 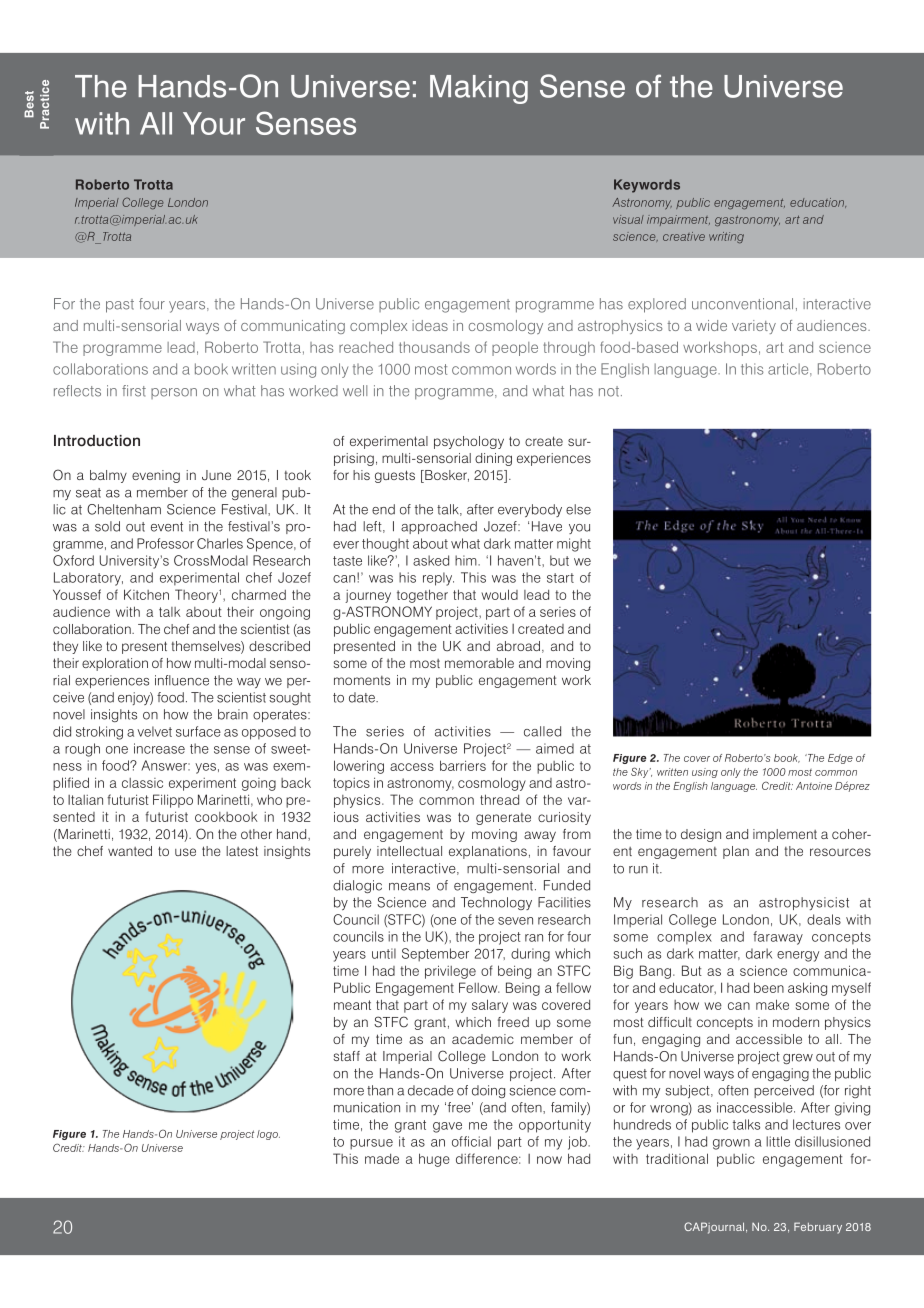 What do you see at coordinates (434, 1160) in the document?
I see `huge` at bounding box center [434, 1160].
